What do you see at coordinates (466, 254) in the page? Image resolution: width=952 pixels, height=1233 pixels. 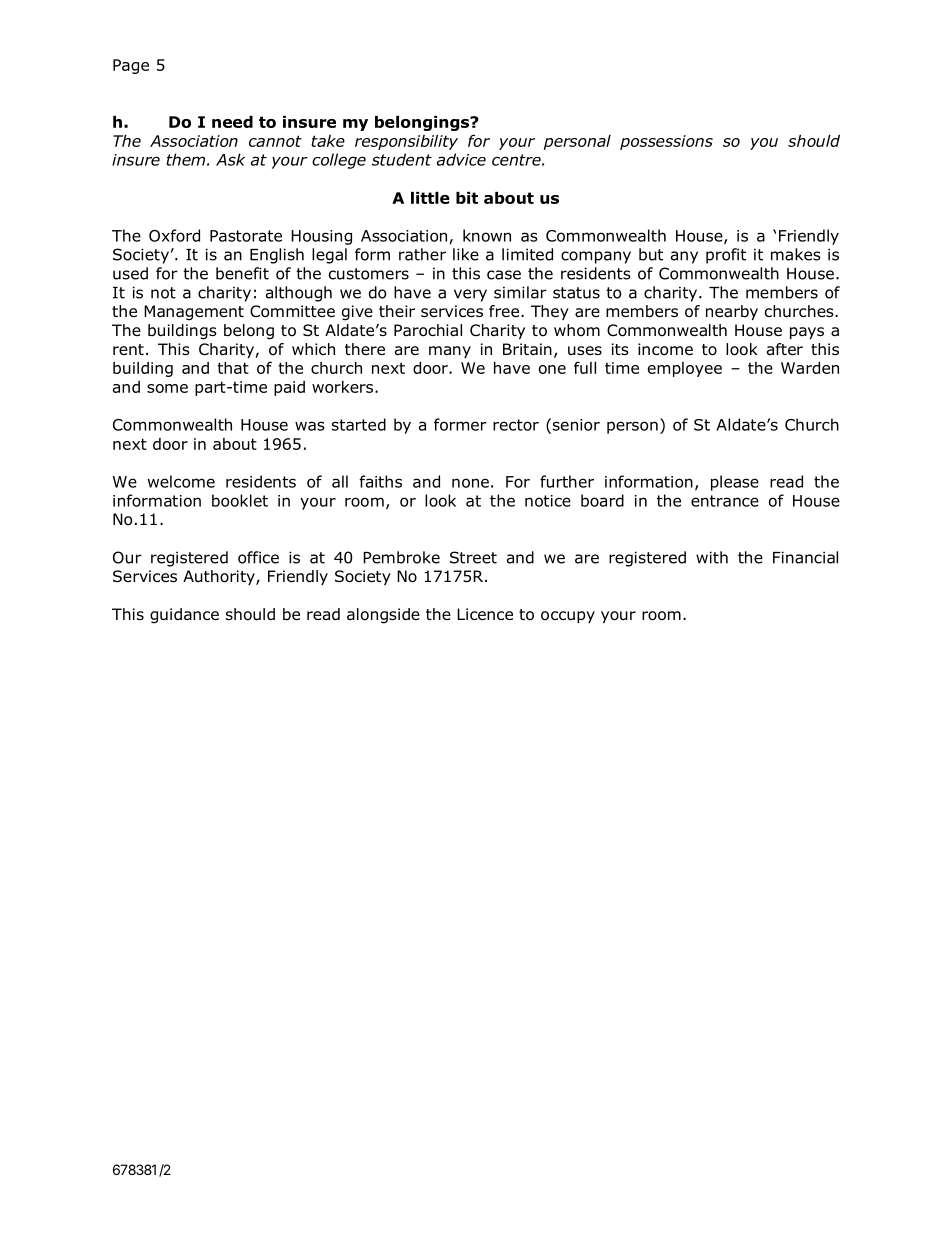 I see `like` at bounding box center [466, 254].
